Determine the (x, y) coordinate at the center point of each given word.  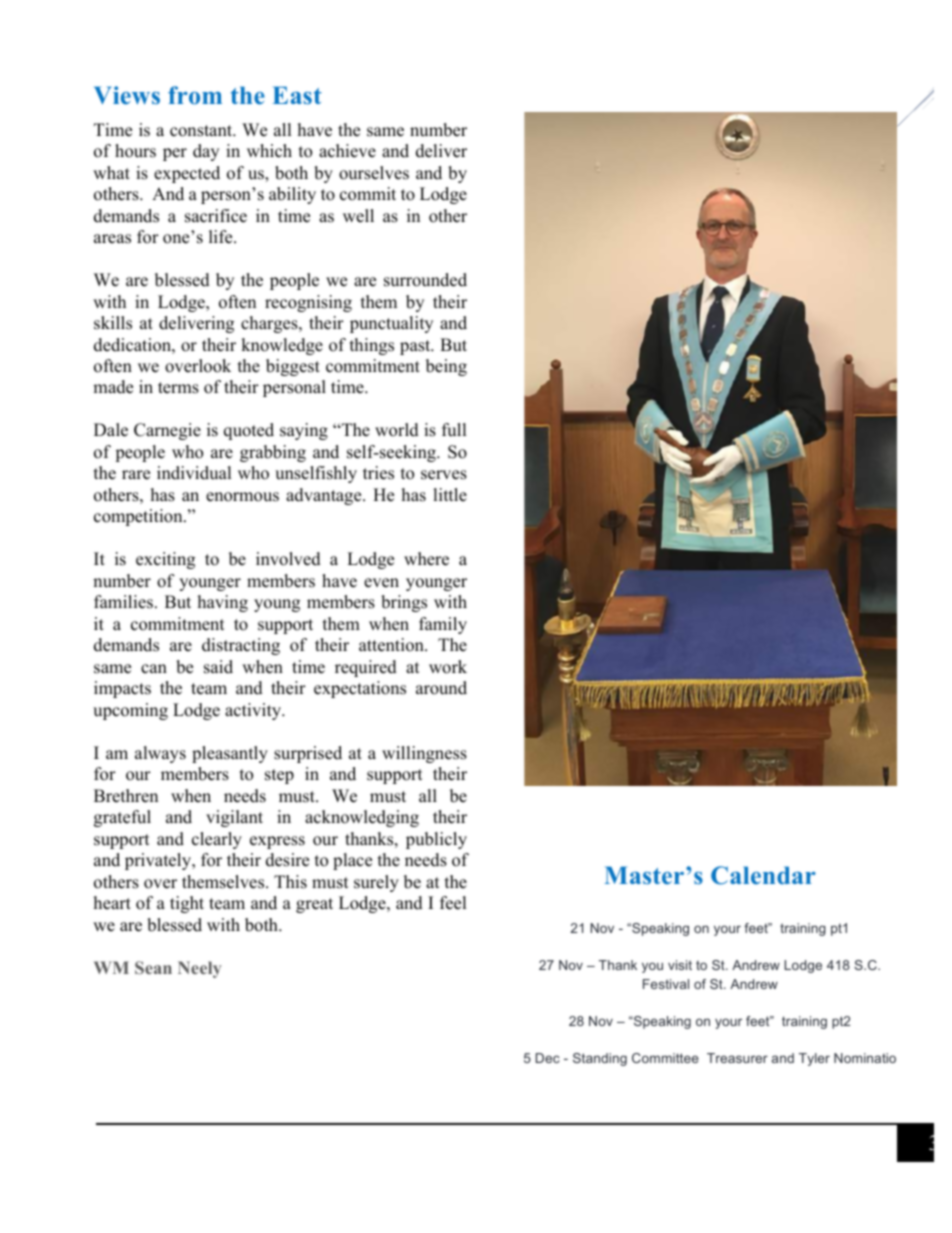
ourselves (374, 173)
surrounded (425, 280)
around (441, 688)
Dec (548, 1058)
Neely (200, 969)
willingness (424, 754)
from (195, 95)
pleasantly (230, 754)
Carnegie (167, 431)
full (454, 430)
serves (444, 475)
